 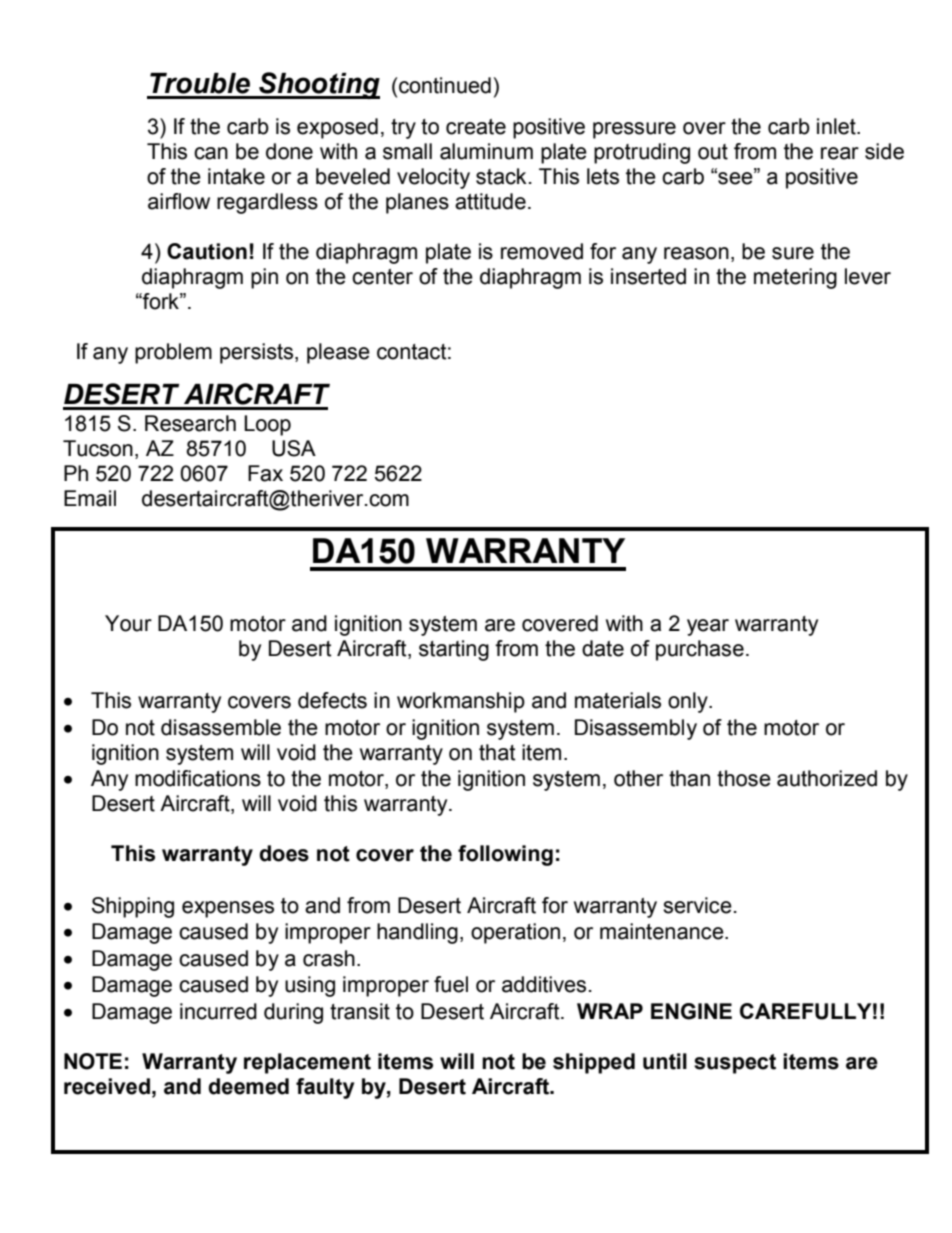 What do you see at coordinates (338, 353) in the document?
I see `please` at bounding box center [338, 353].
